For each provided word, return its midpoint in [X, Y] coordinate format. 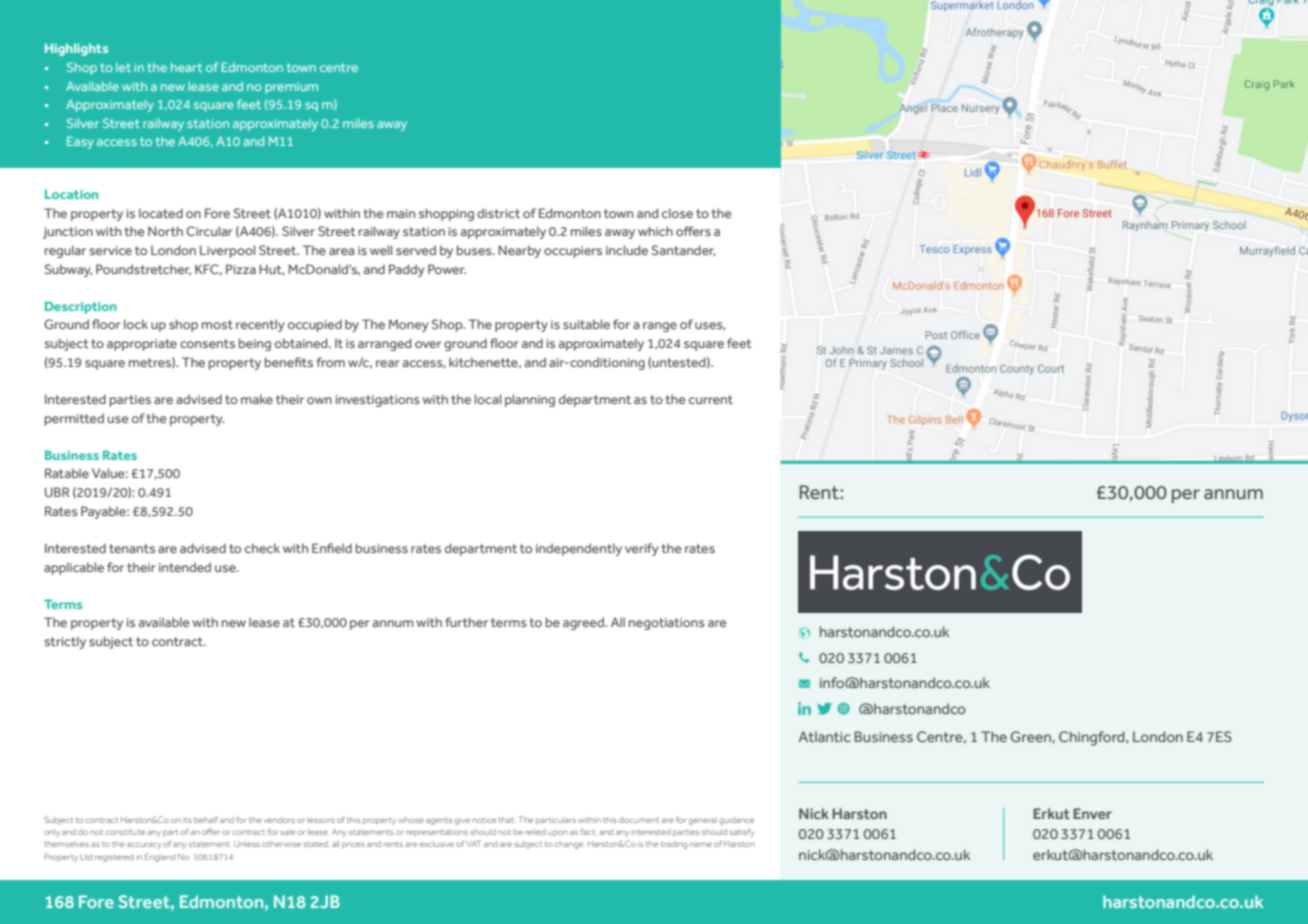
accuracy [144, 845]
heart [186, 67]
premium [291, 88]
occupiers [573, 252]
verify [641, 549]
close [677, 213]
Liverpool [227, 251]
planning [530, 400]
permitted [74, 419]
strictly [65, 642]
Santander [683, 250]
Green [1031, 736]
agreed [584, 623]
